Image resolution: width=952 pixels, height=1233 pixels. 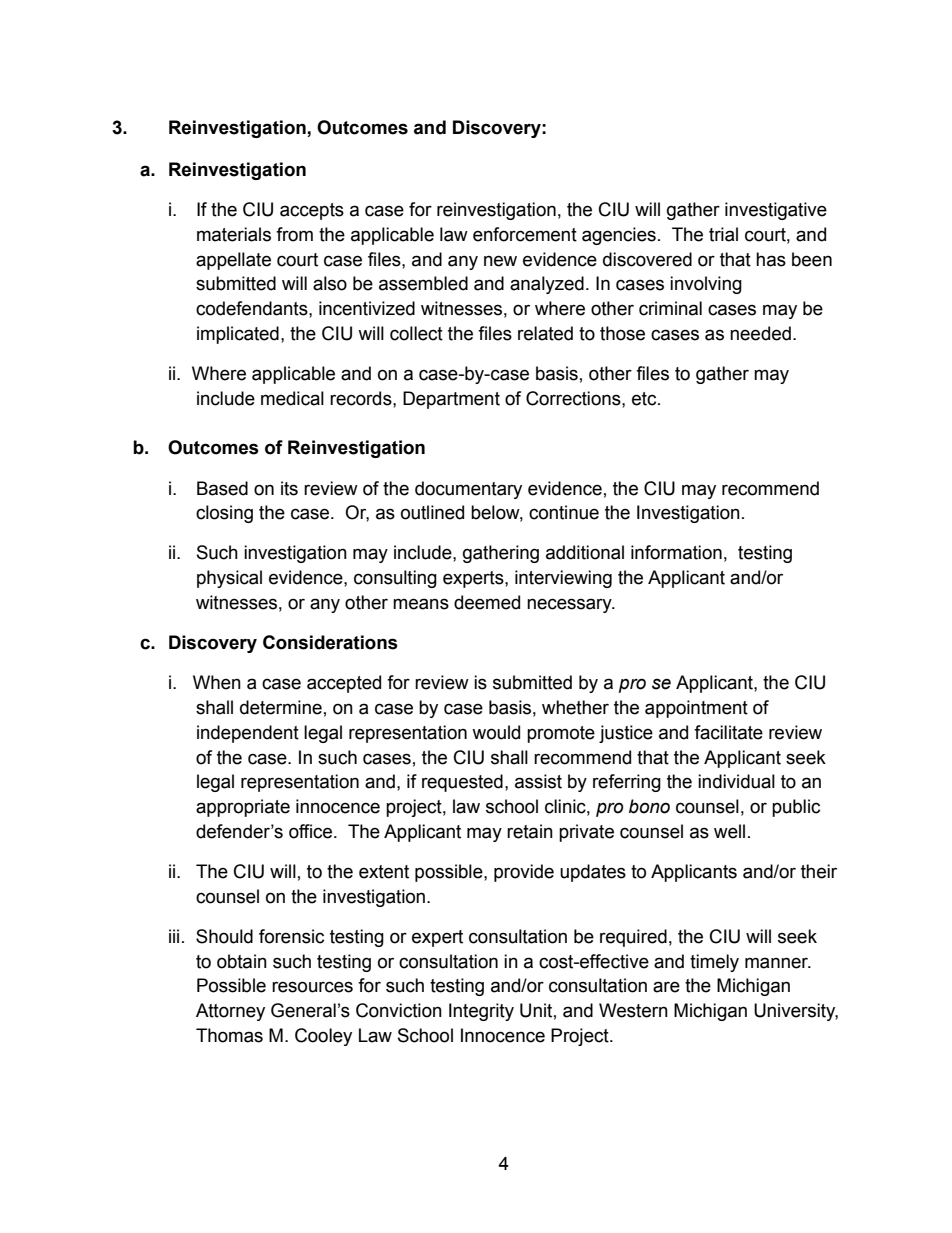 What do you see at coordinates (525, 234) in the screenshot?
I see `enforcement` at bounding box center [525, 234].
